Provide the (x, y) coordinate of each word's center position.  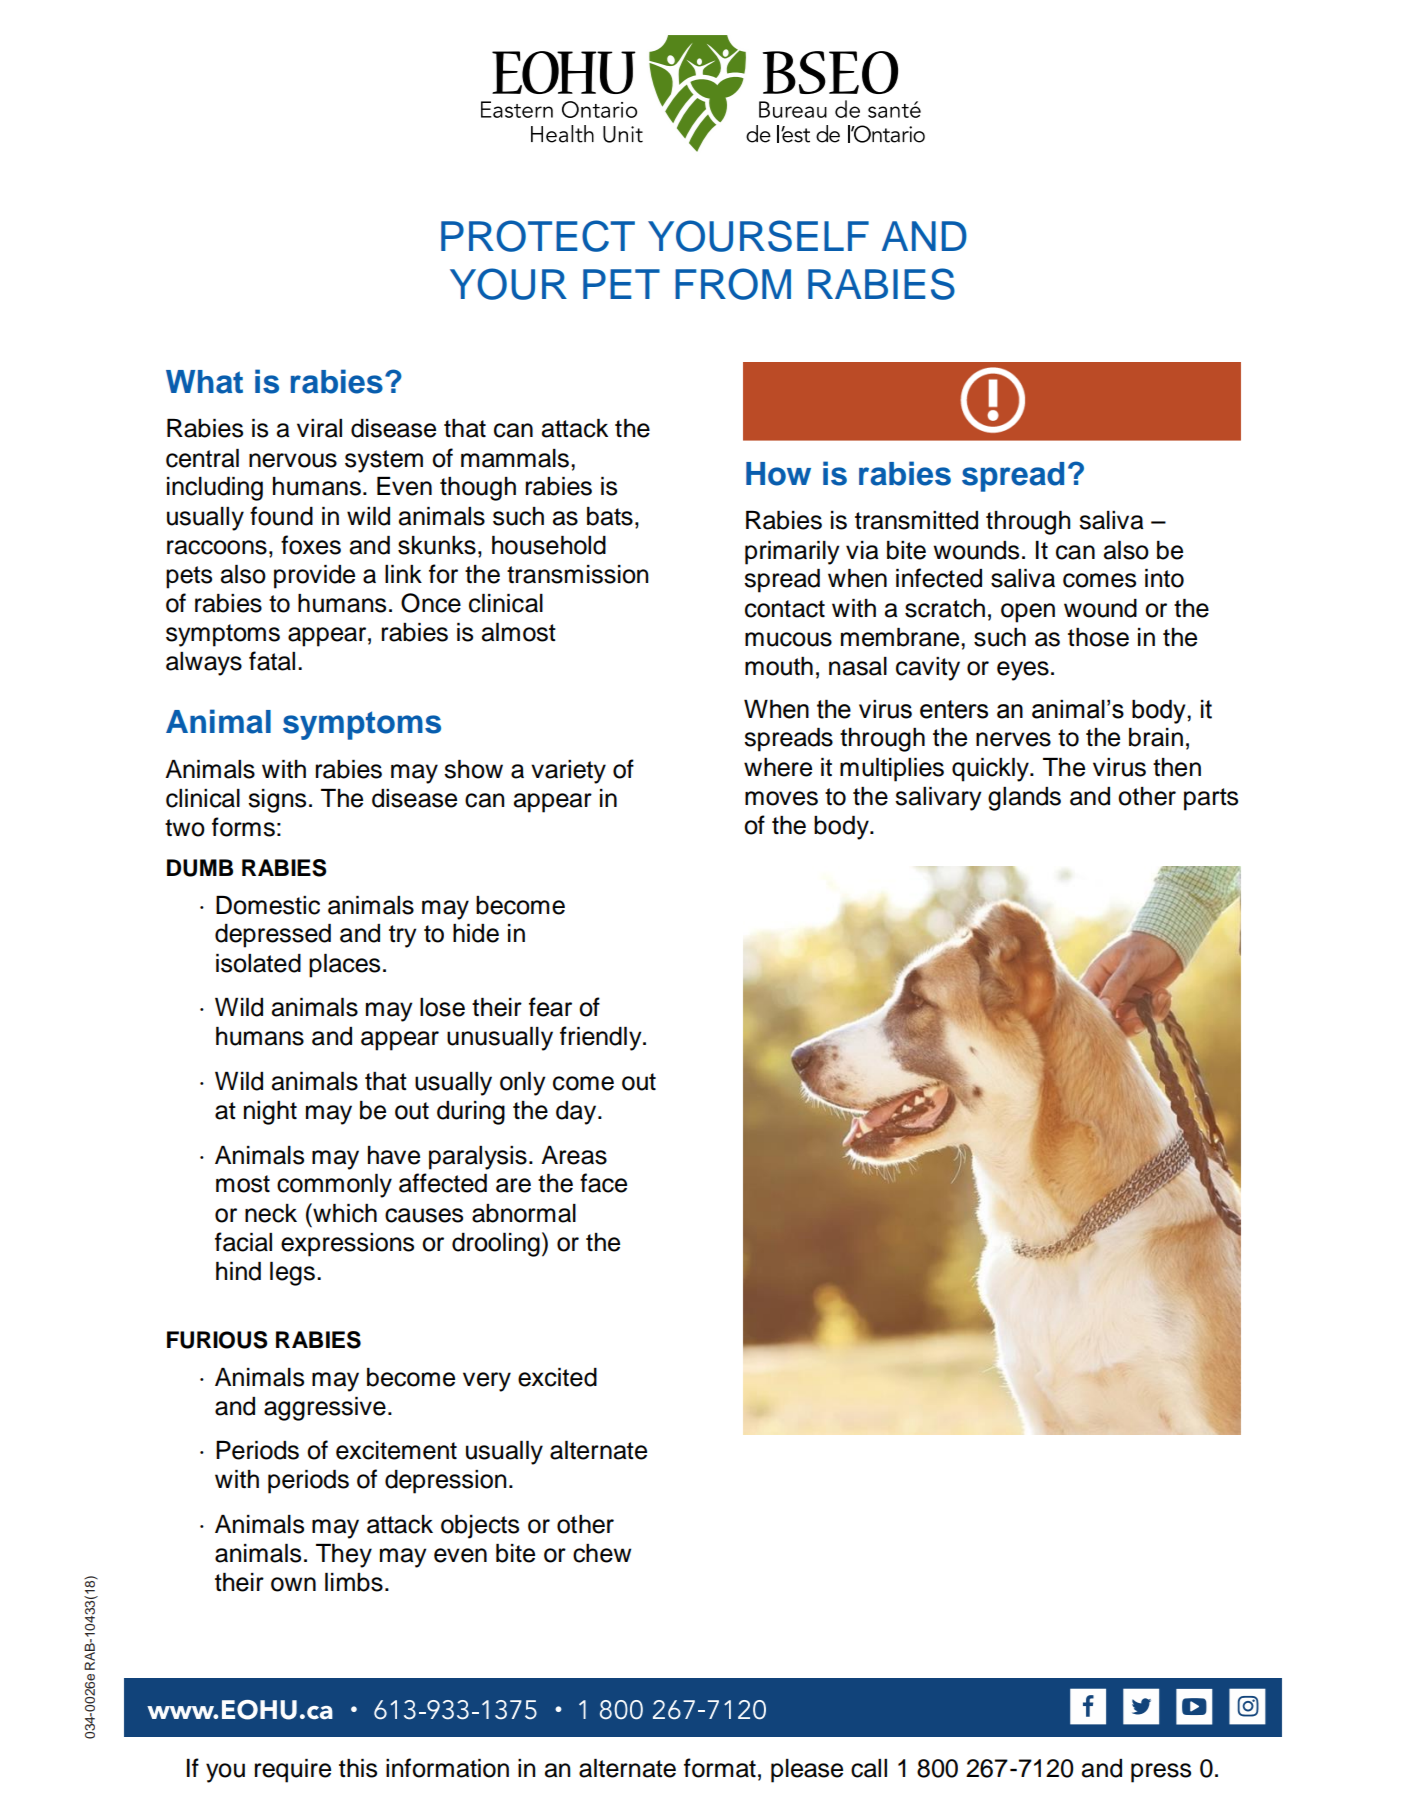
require (293, 1771)
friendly (602, 1038)
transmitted (916, 520)
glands (1024, 799)
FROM (733, 284)
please (807, 1771)
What (204, 382)
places (344, 966)
